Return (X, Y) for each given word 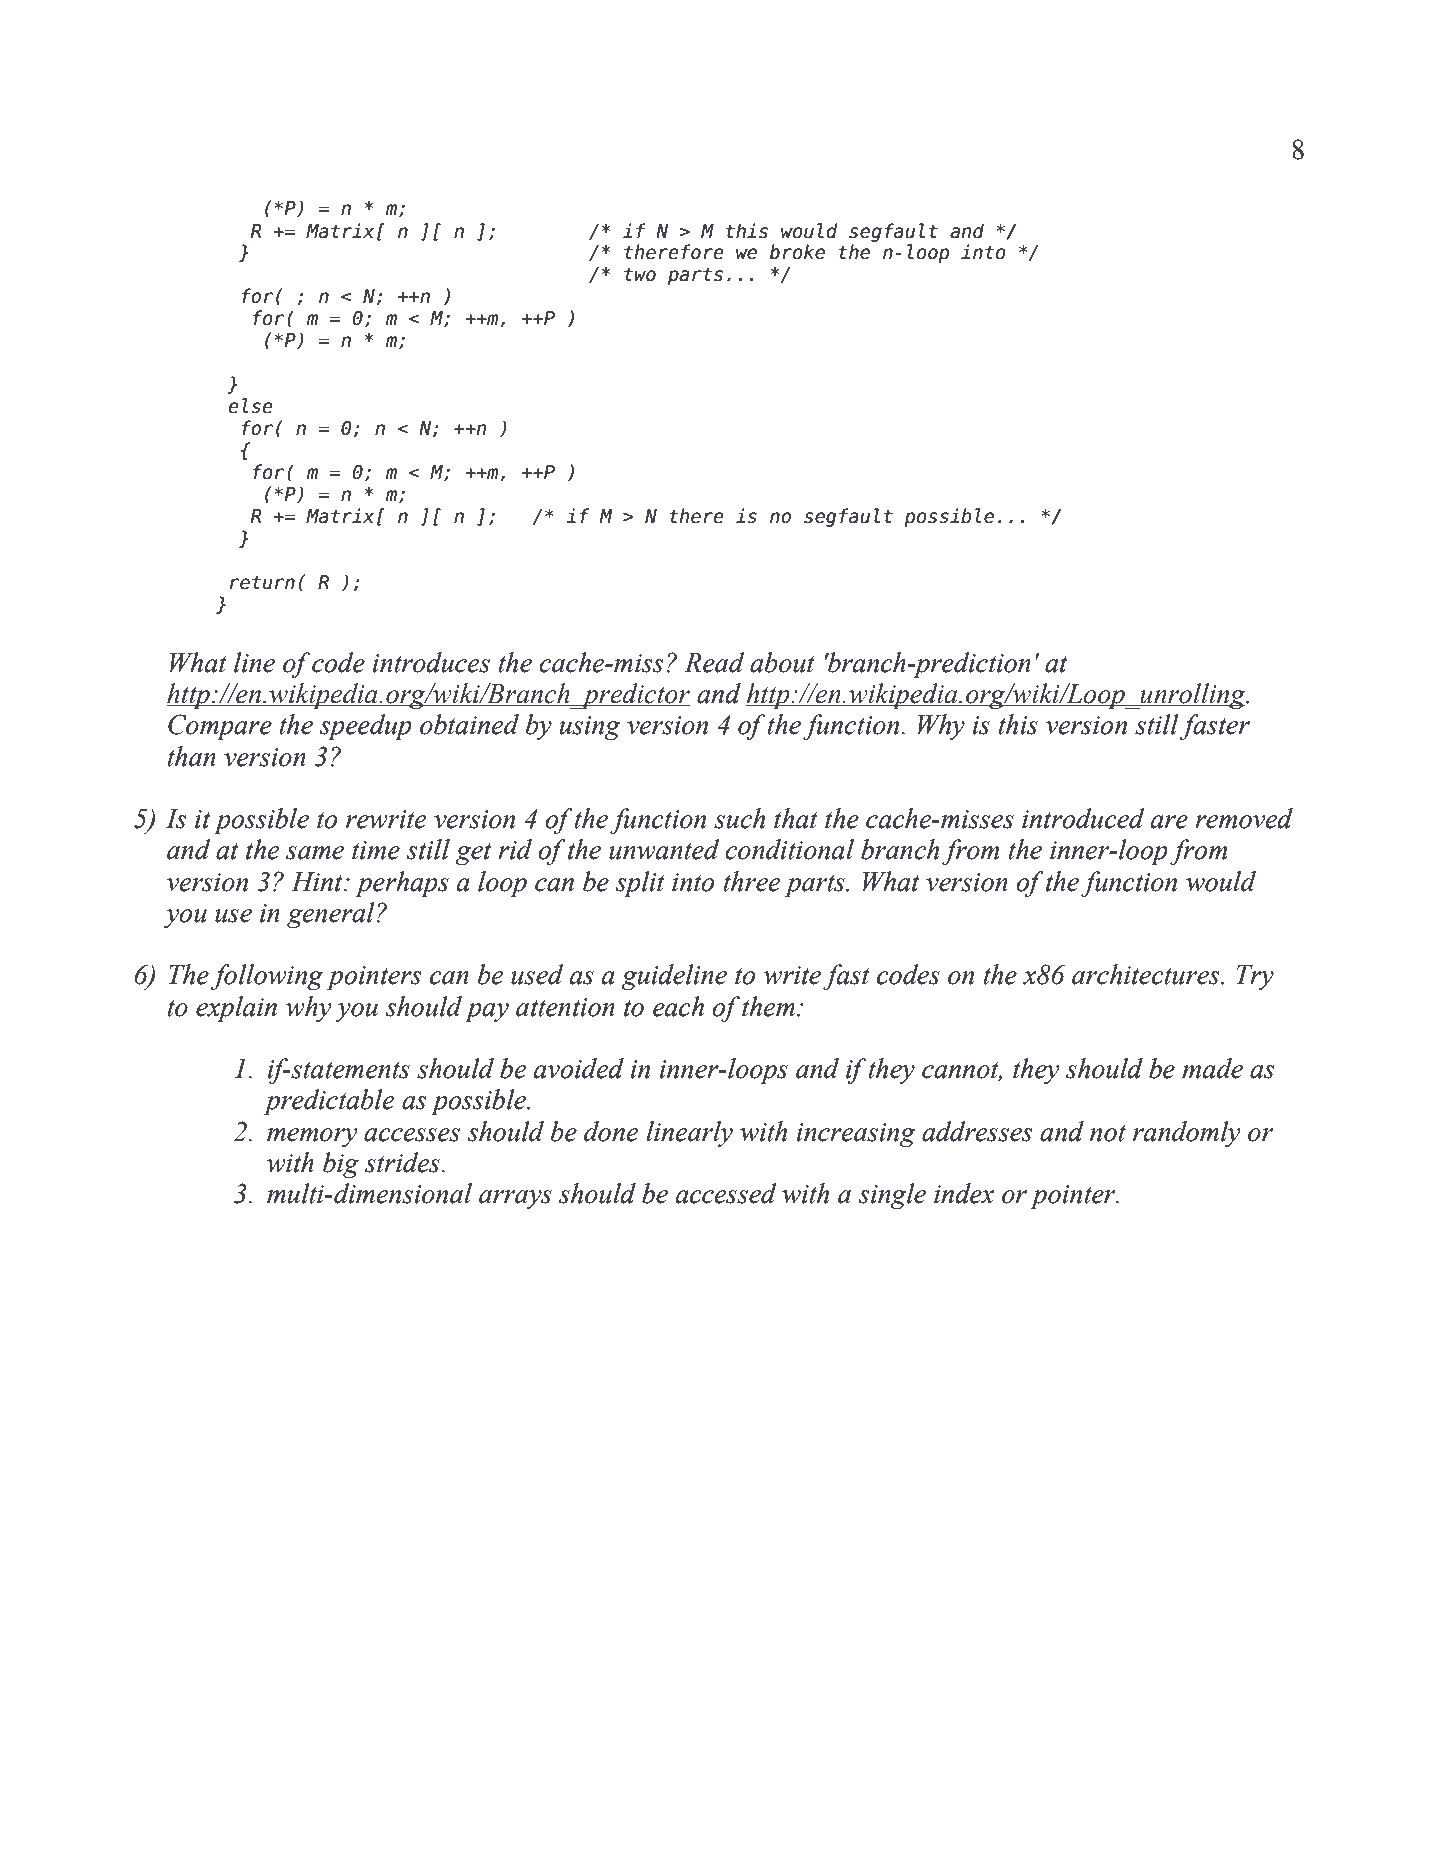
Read (714, 662)
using (590, 728)
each (678, 1006)
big (341, 1165)
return (262, 582)
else (250, 406)
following (267, 977)
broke (797, 252)
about (782, 662)
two (640, 274)
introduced (1083, 818)
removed (1244, 818)
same (315, 853)
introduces (431, 662)
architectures (1147, 974)
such (739, 818)
